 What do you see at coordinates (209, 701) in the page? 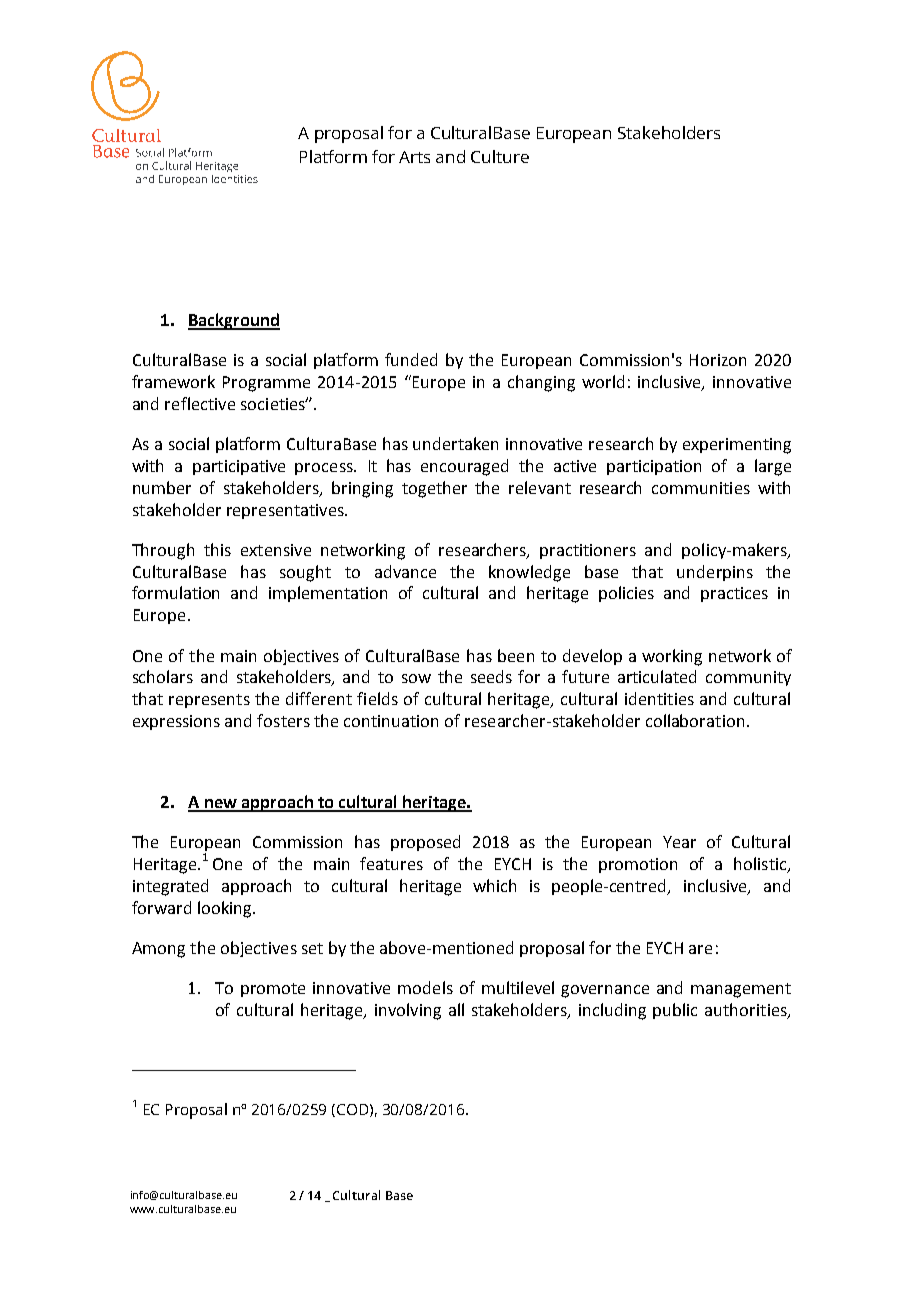
I see `represents` at bounding box center [209, 701].
